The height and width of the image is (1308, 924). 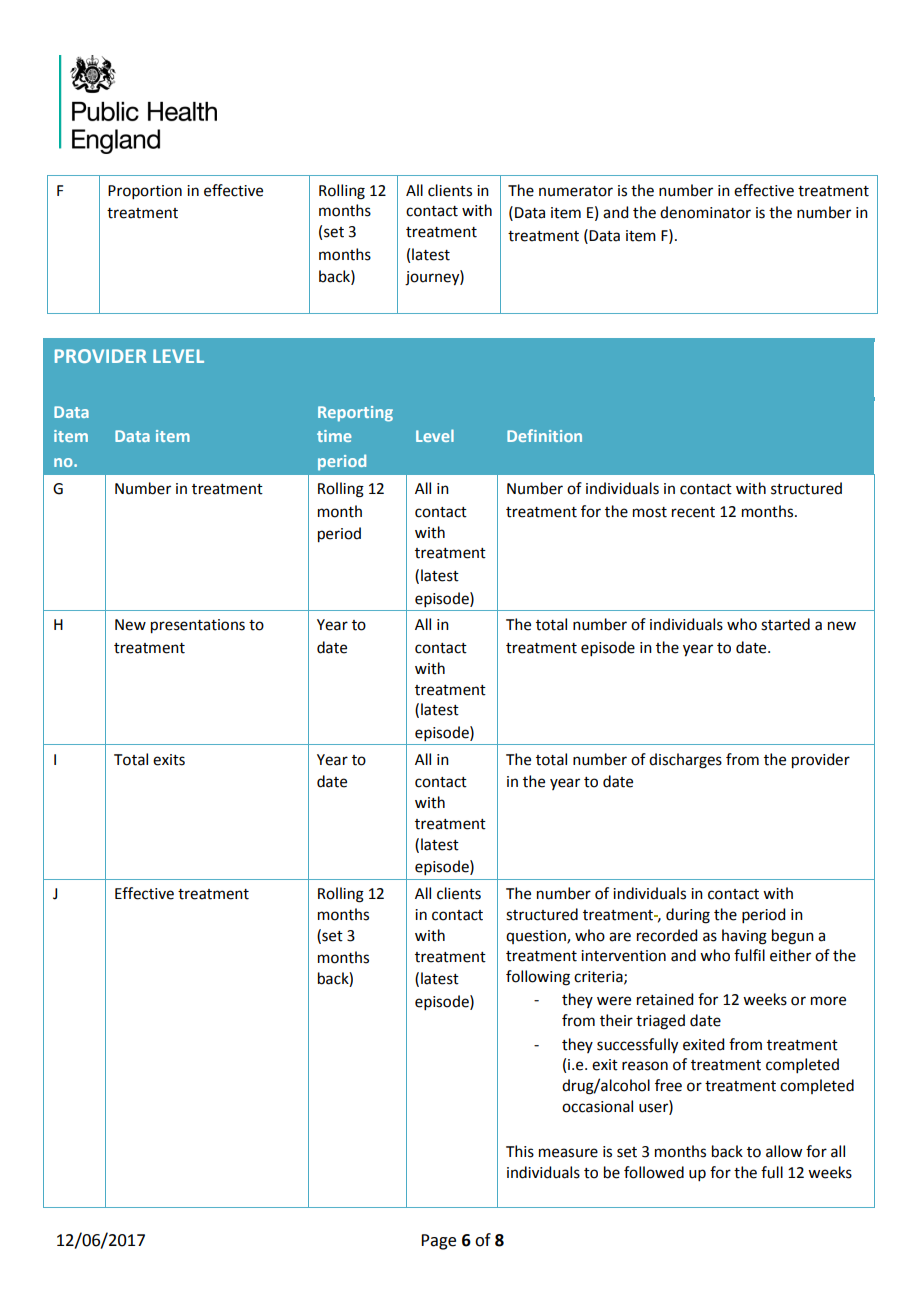 I want to click on were, so click(x=614, y=1001).
